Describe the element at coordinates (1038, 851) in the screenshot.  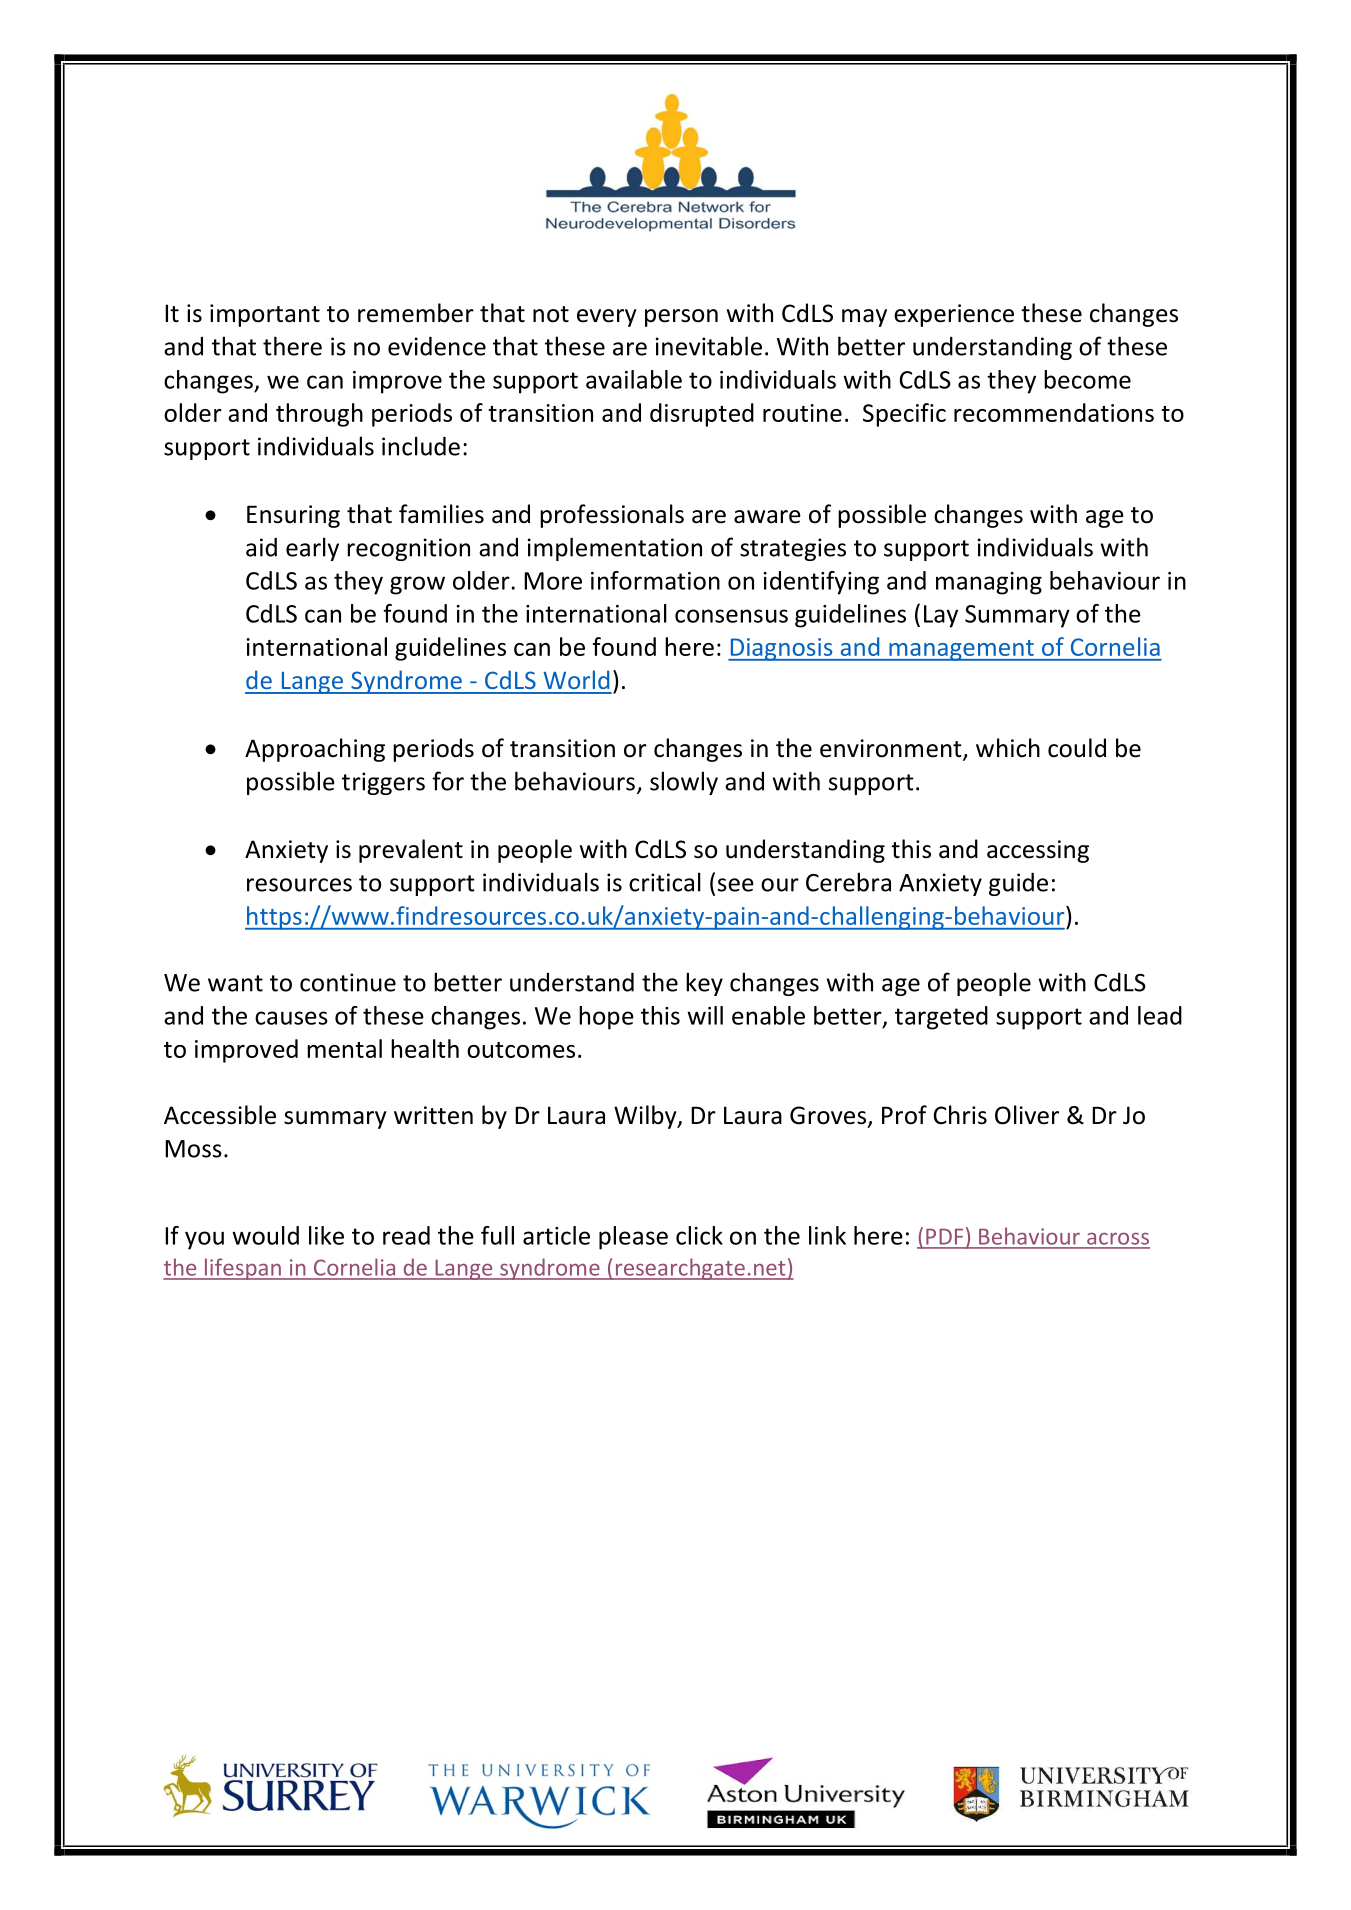
I see `accessing` at that location.
